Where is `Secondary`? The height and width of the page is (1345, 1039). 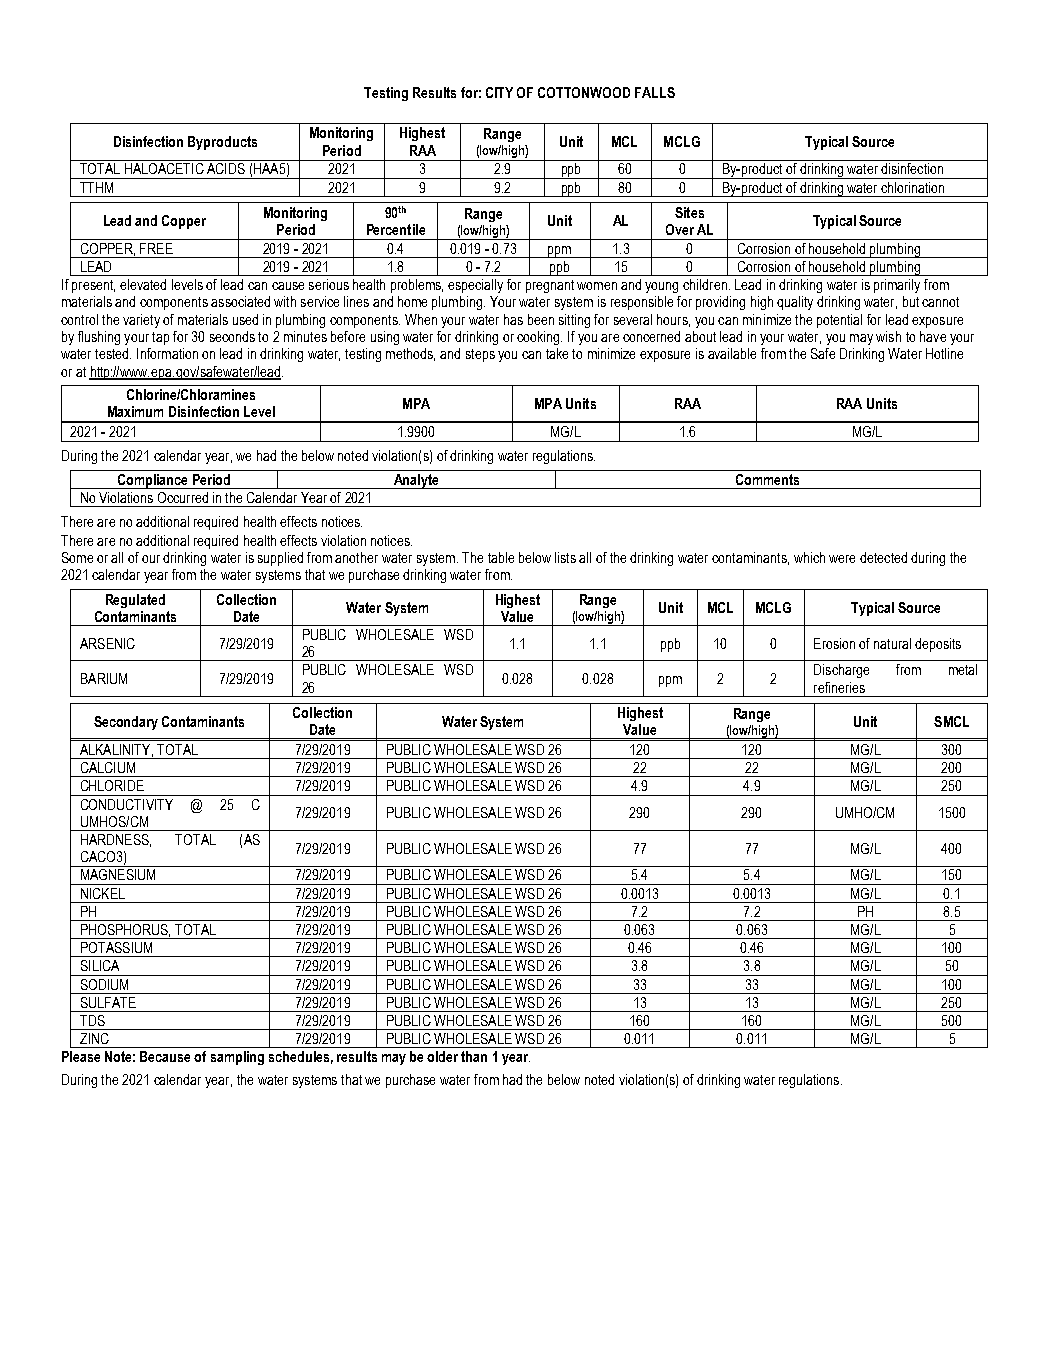 Secondary is located at coordinates (126, 723).
